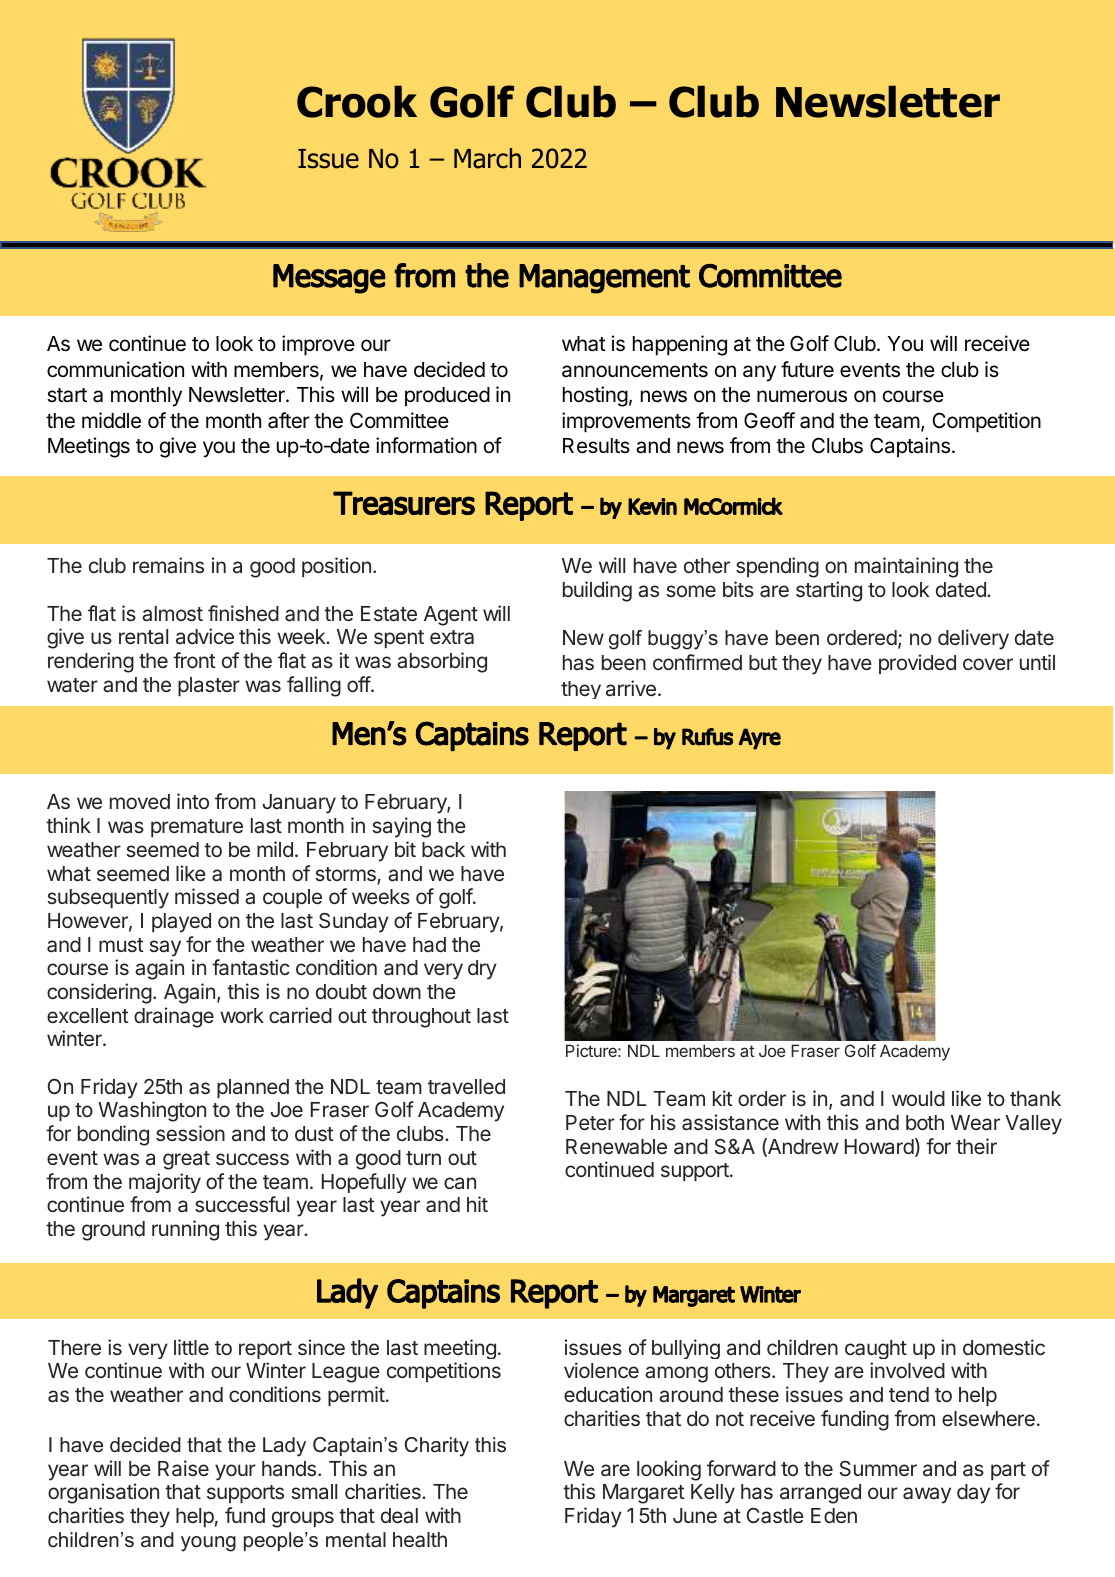  What do you see at coordinates (172, 614) in the document?
I see `almost` at bounding box center [172, 614].
